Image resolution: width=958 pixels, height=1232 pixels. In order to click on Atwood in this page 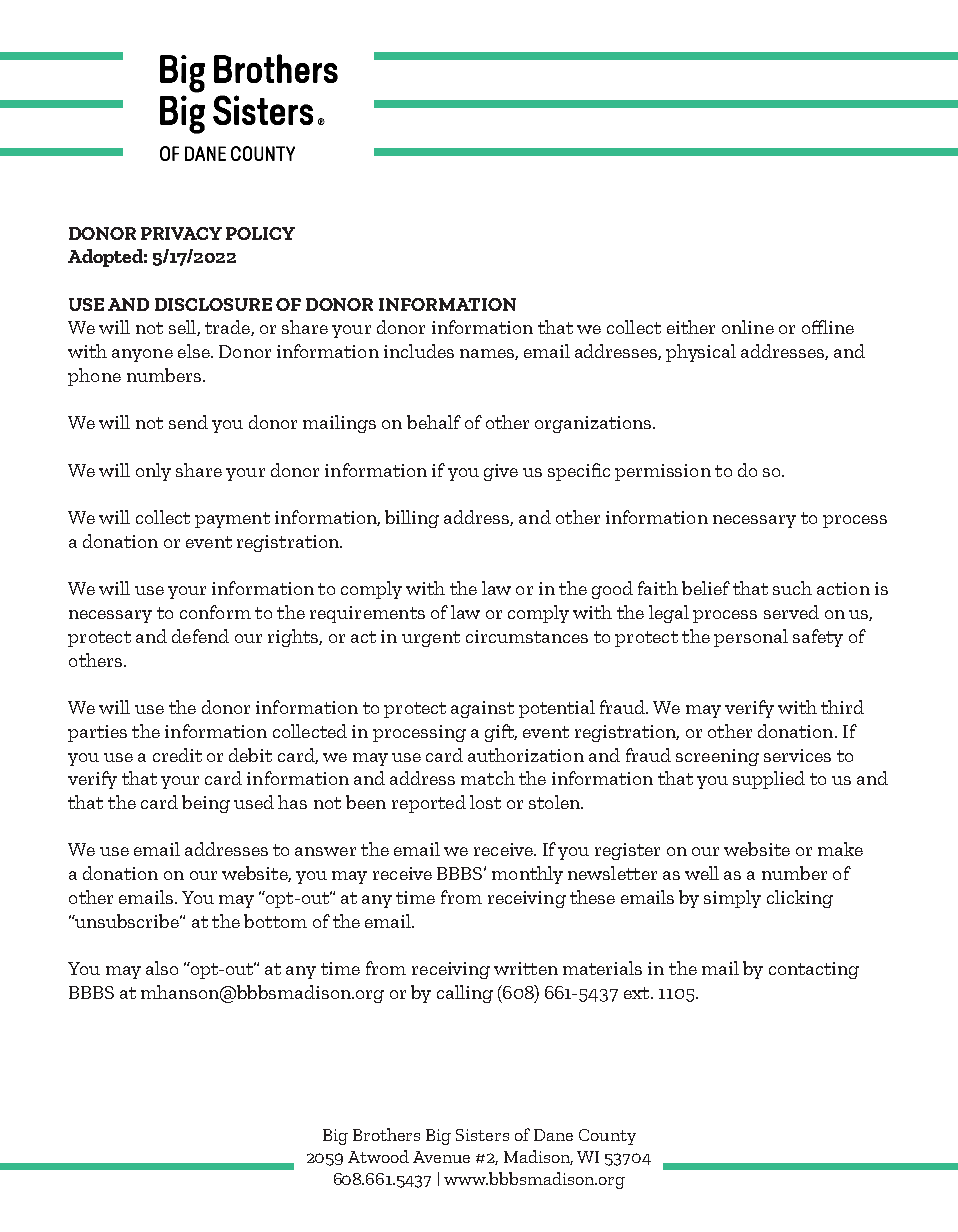, I will do `click(378, 1156)`.
